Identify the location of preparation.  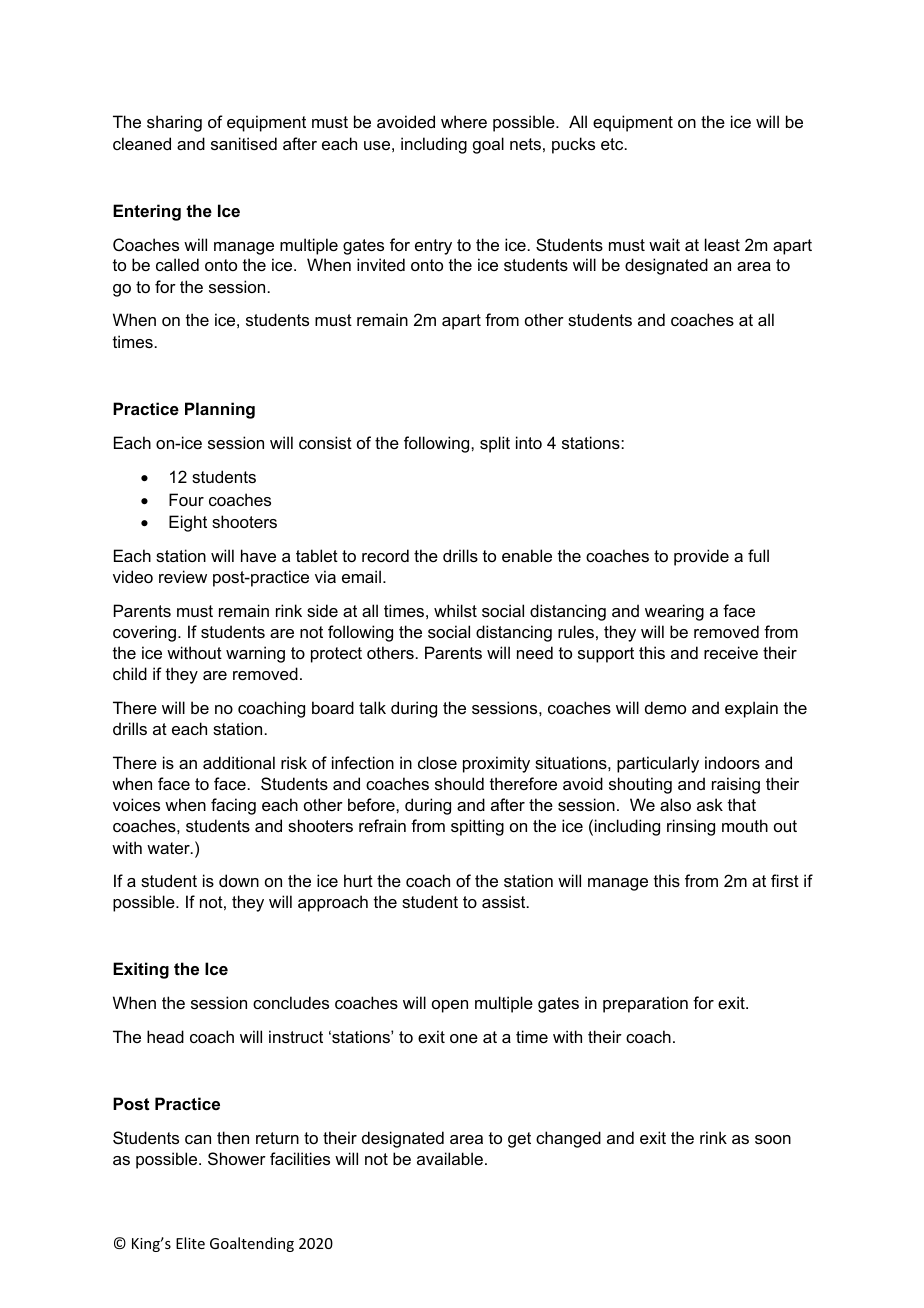
(645, 1004).
